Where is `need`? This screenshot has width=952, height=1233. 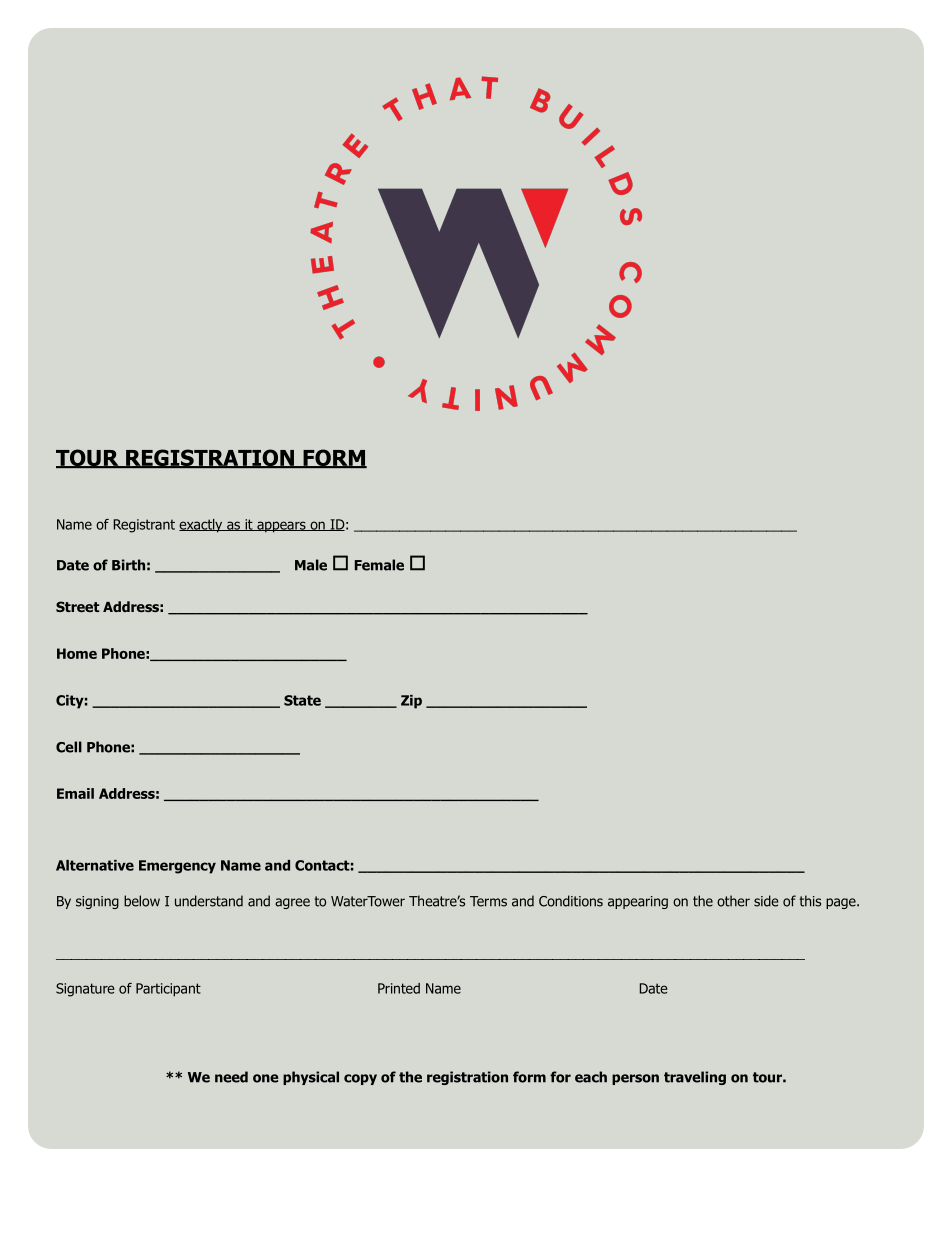 need is located at coordinates (231, 1077).
